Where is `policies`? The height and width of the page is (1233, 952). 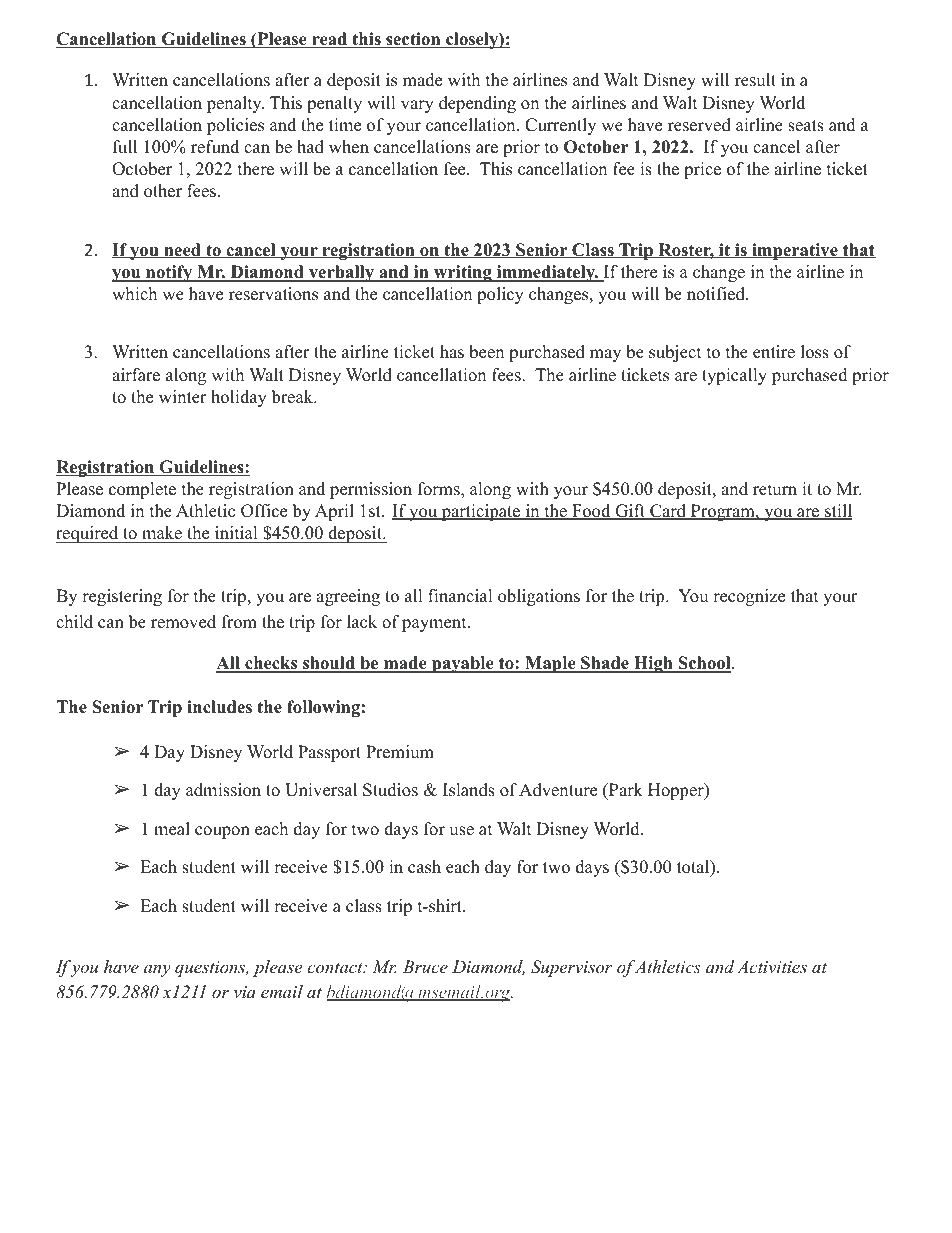 policies is located at coordinates (235, 126).
